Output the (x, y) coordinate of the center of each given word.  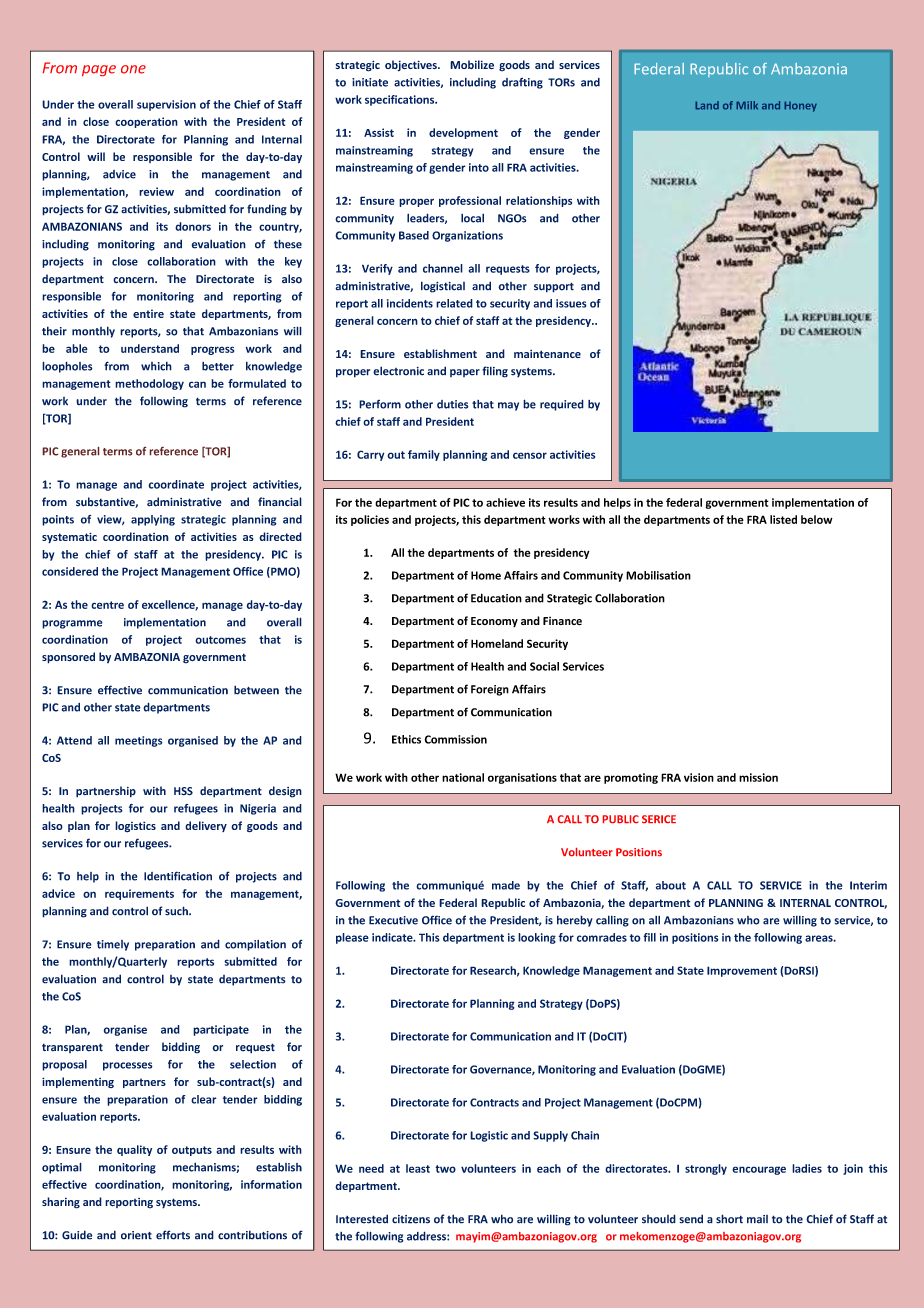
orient (136, 1235)
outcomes (220, 640)
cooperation (146, 122)
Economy (494, 622)
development (463, 133)
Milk (747, 105)
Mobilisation (658, 575)
